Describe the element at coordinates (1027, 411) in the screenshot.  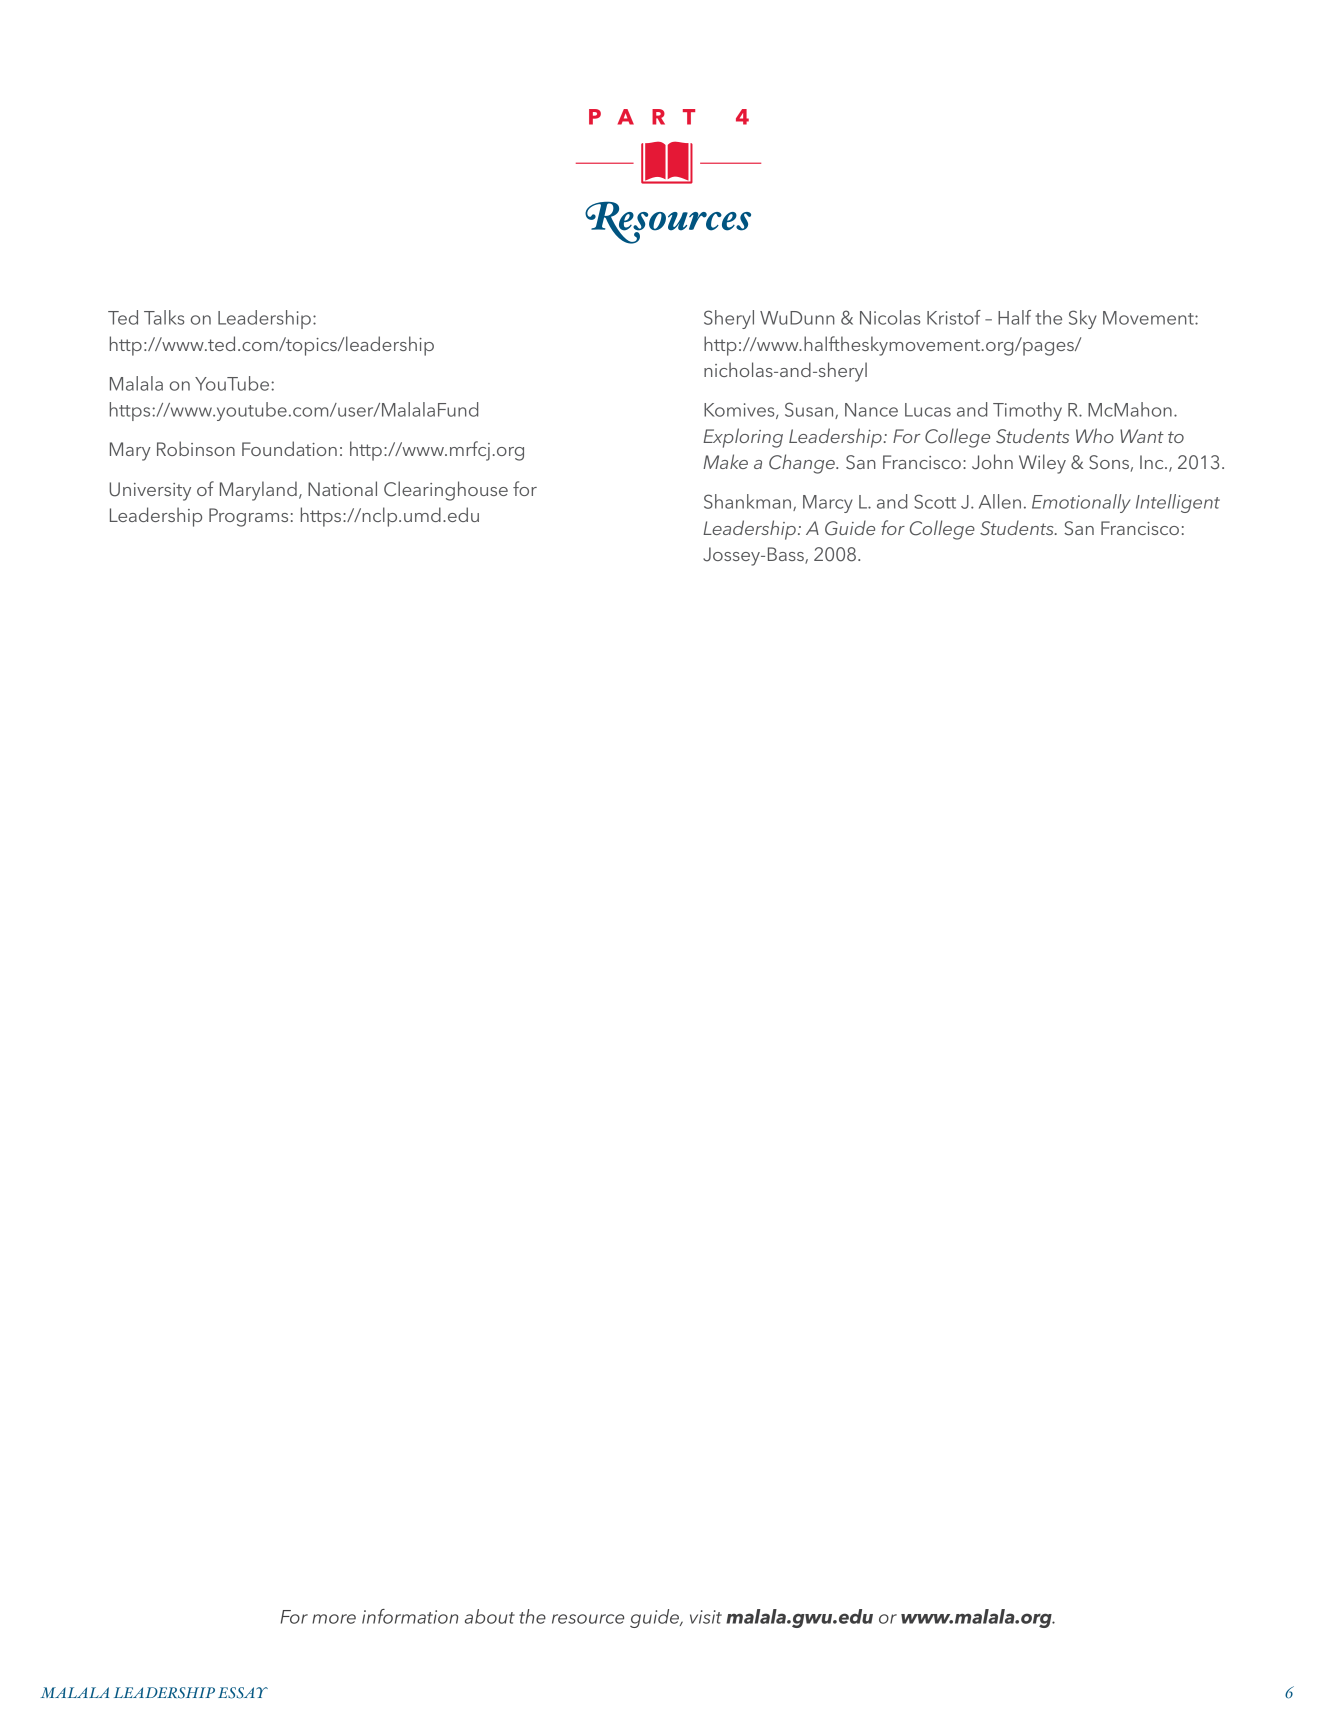
I see `Timothy` at that location.
